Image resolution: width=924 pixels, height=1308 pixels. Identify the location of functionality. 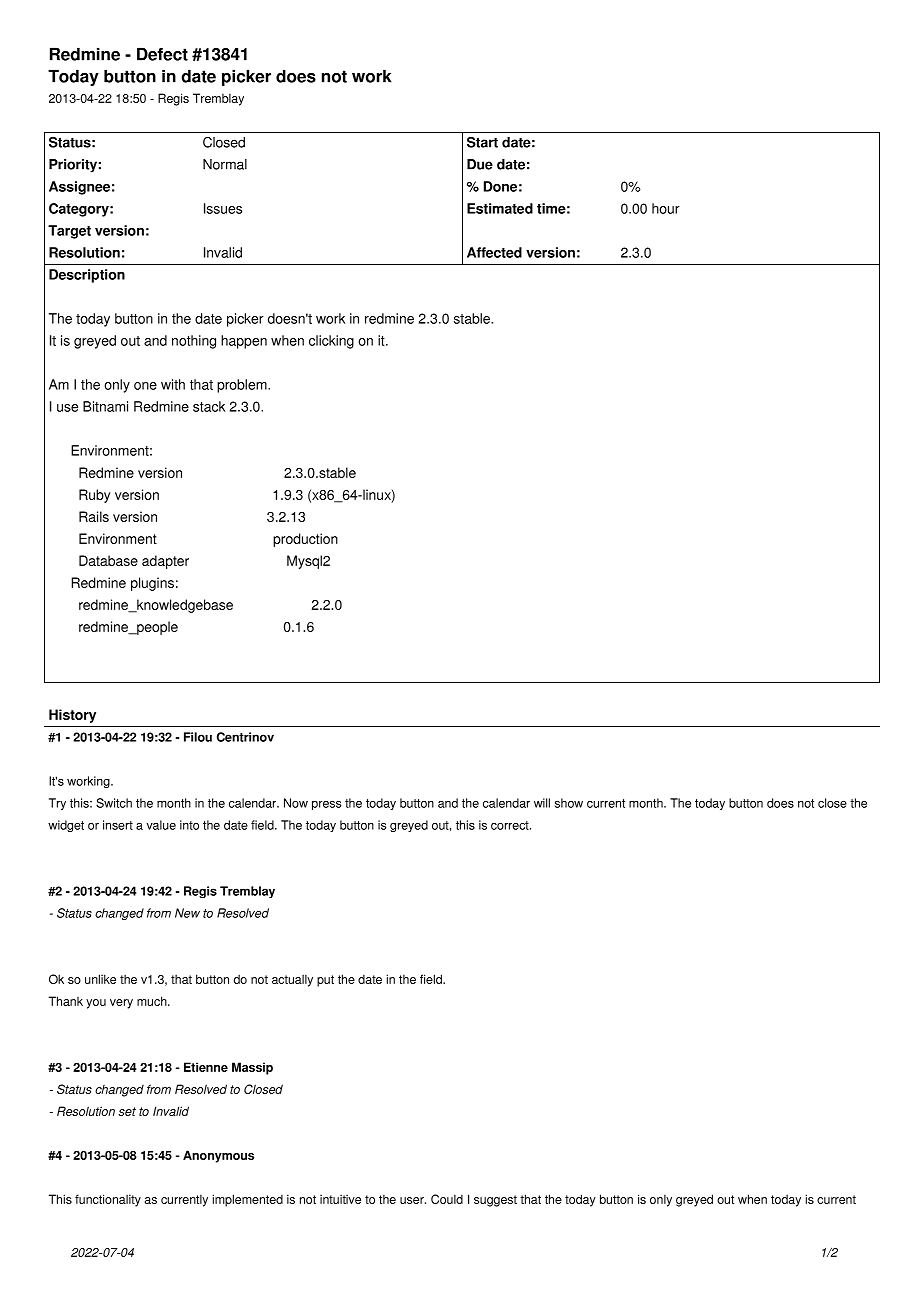
(108, 1200).
